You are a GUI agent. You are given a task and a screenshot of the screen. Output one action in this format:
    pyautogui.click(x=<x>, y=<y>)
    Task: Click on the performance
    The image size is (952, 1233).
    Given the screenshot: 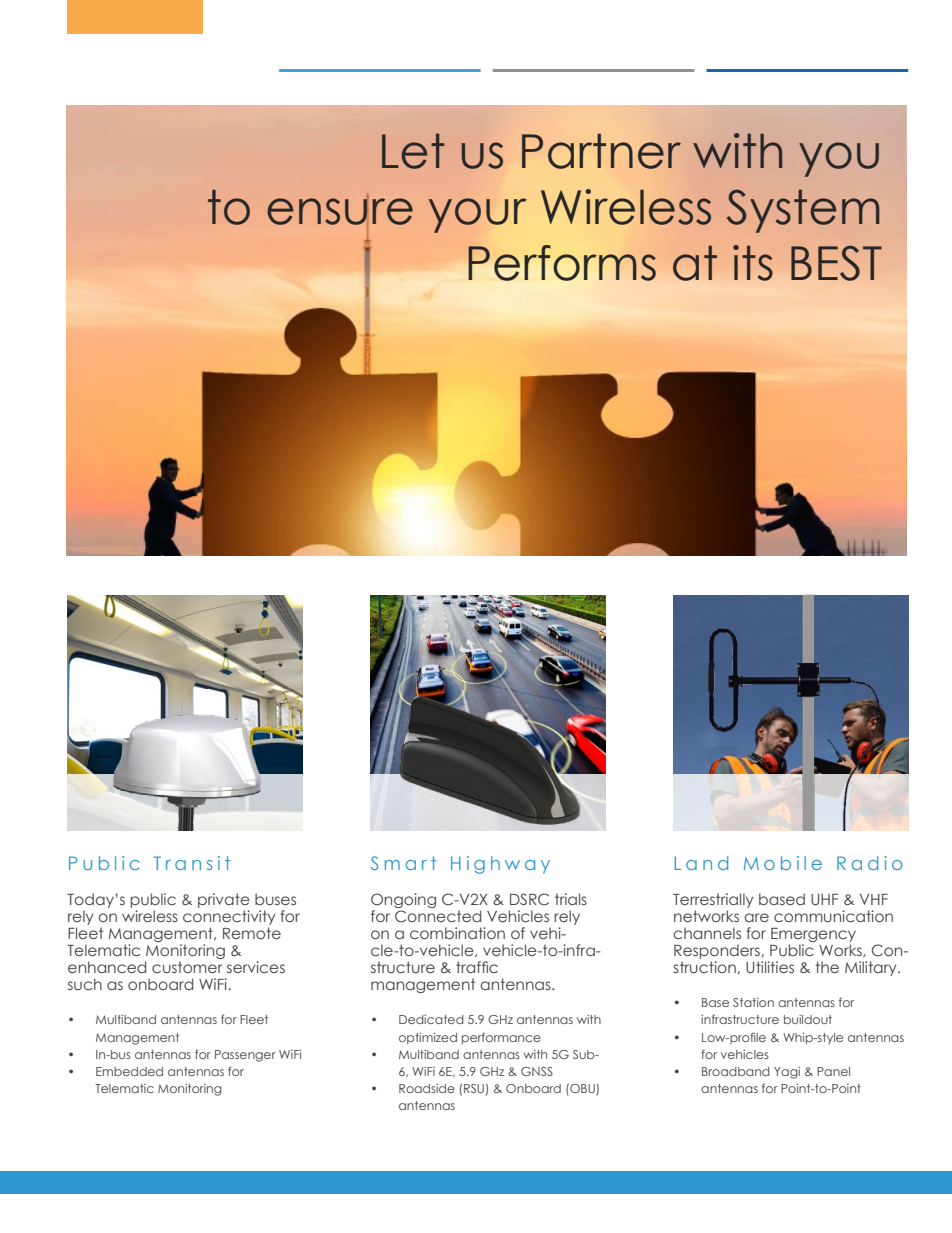 What is the action you would take?
    pyautogui.click(x=501, y=1038)
